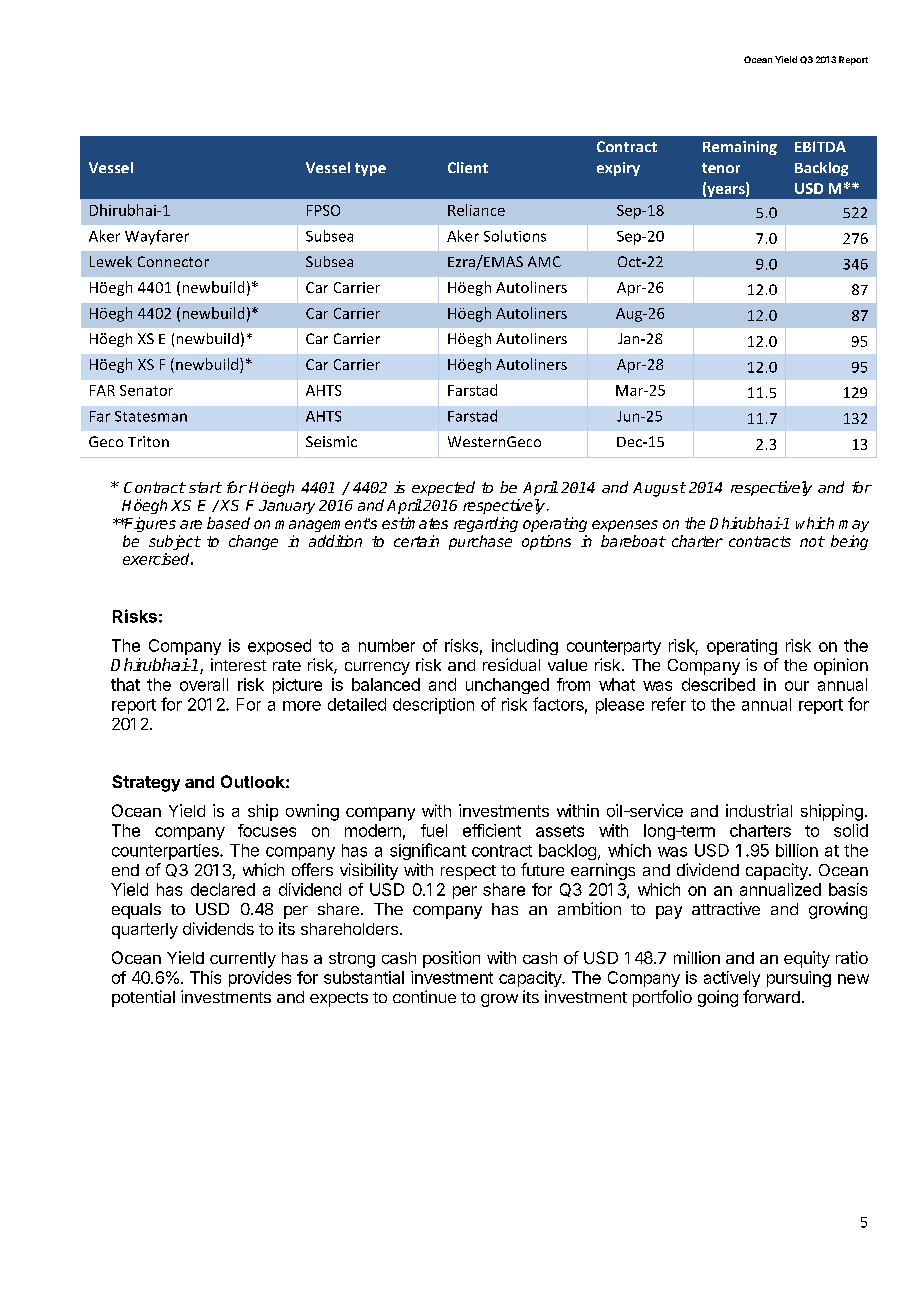 The width and height of the screenshot is (924, 1308). Describe the element at coordinates (157, 237) in the screenshot. I see `Wayfarer` at that location.
